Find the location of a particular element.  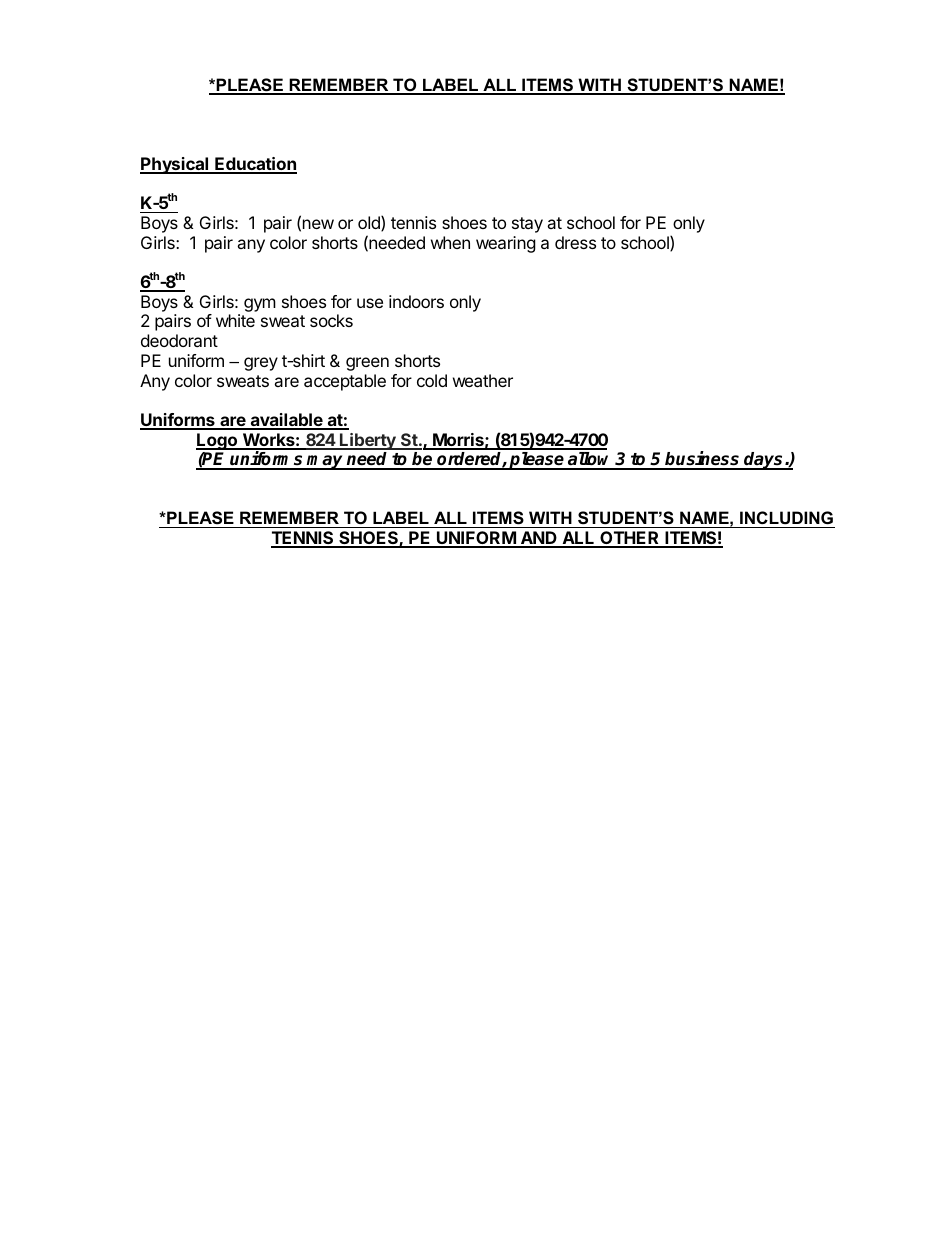

grey is located at coordinates (261, 364).
